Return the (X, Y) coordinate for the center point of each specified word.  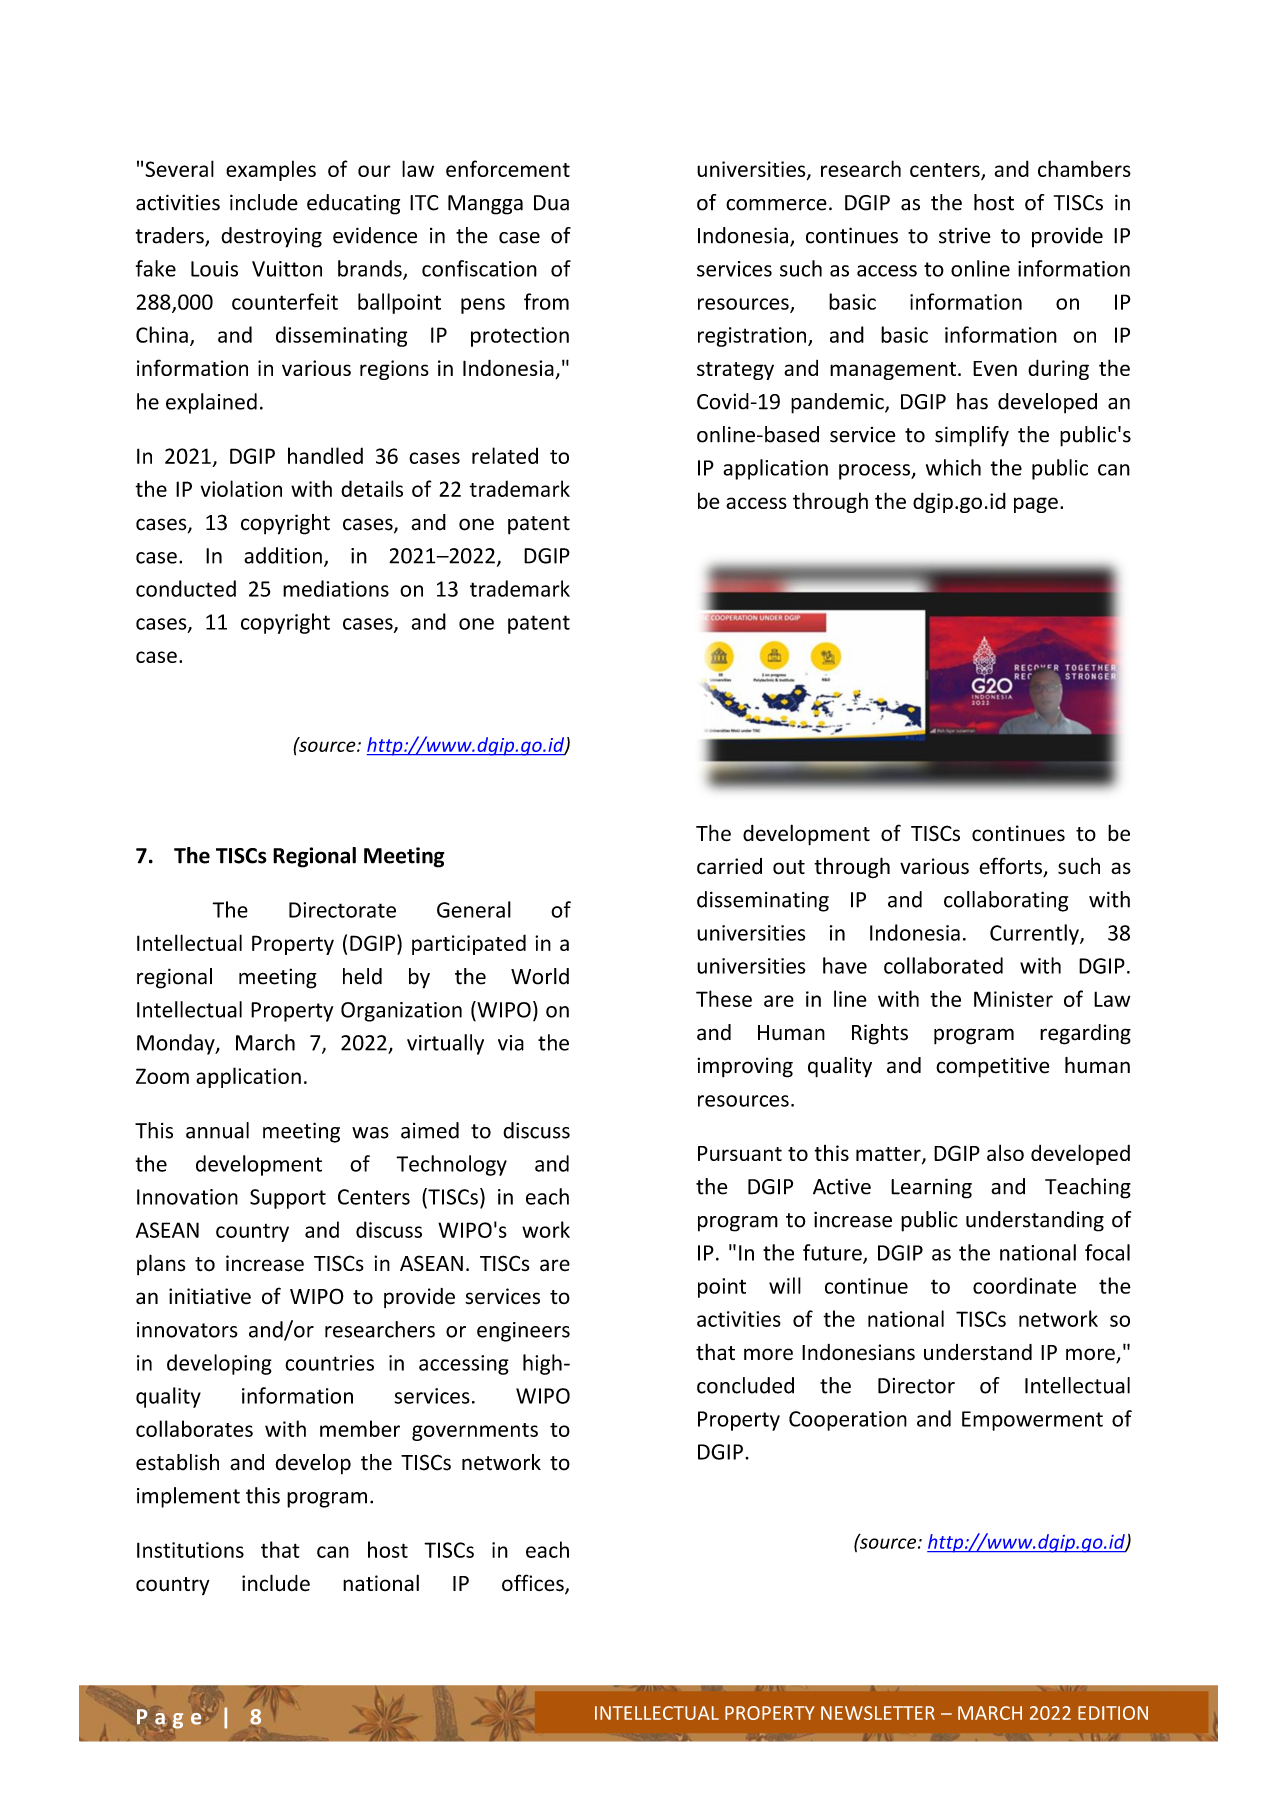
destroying (271, 237)
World (540, 976)
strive (965, 236)
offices (534, 1584)
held (362, 976)
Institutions (190, 1550)
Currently (1035, 934)
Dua (551, 203)
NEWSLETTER (878, 1713)
